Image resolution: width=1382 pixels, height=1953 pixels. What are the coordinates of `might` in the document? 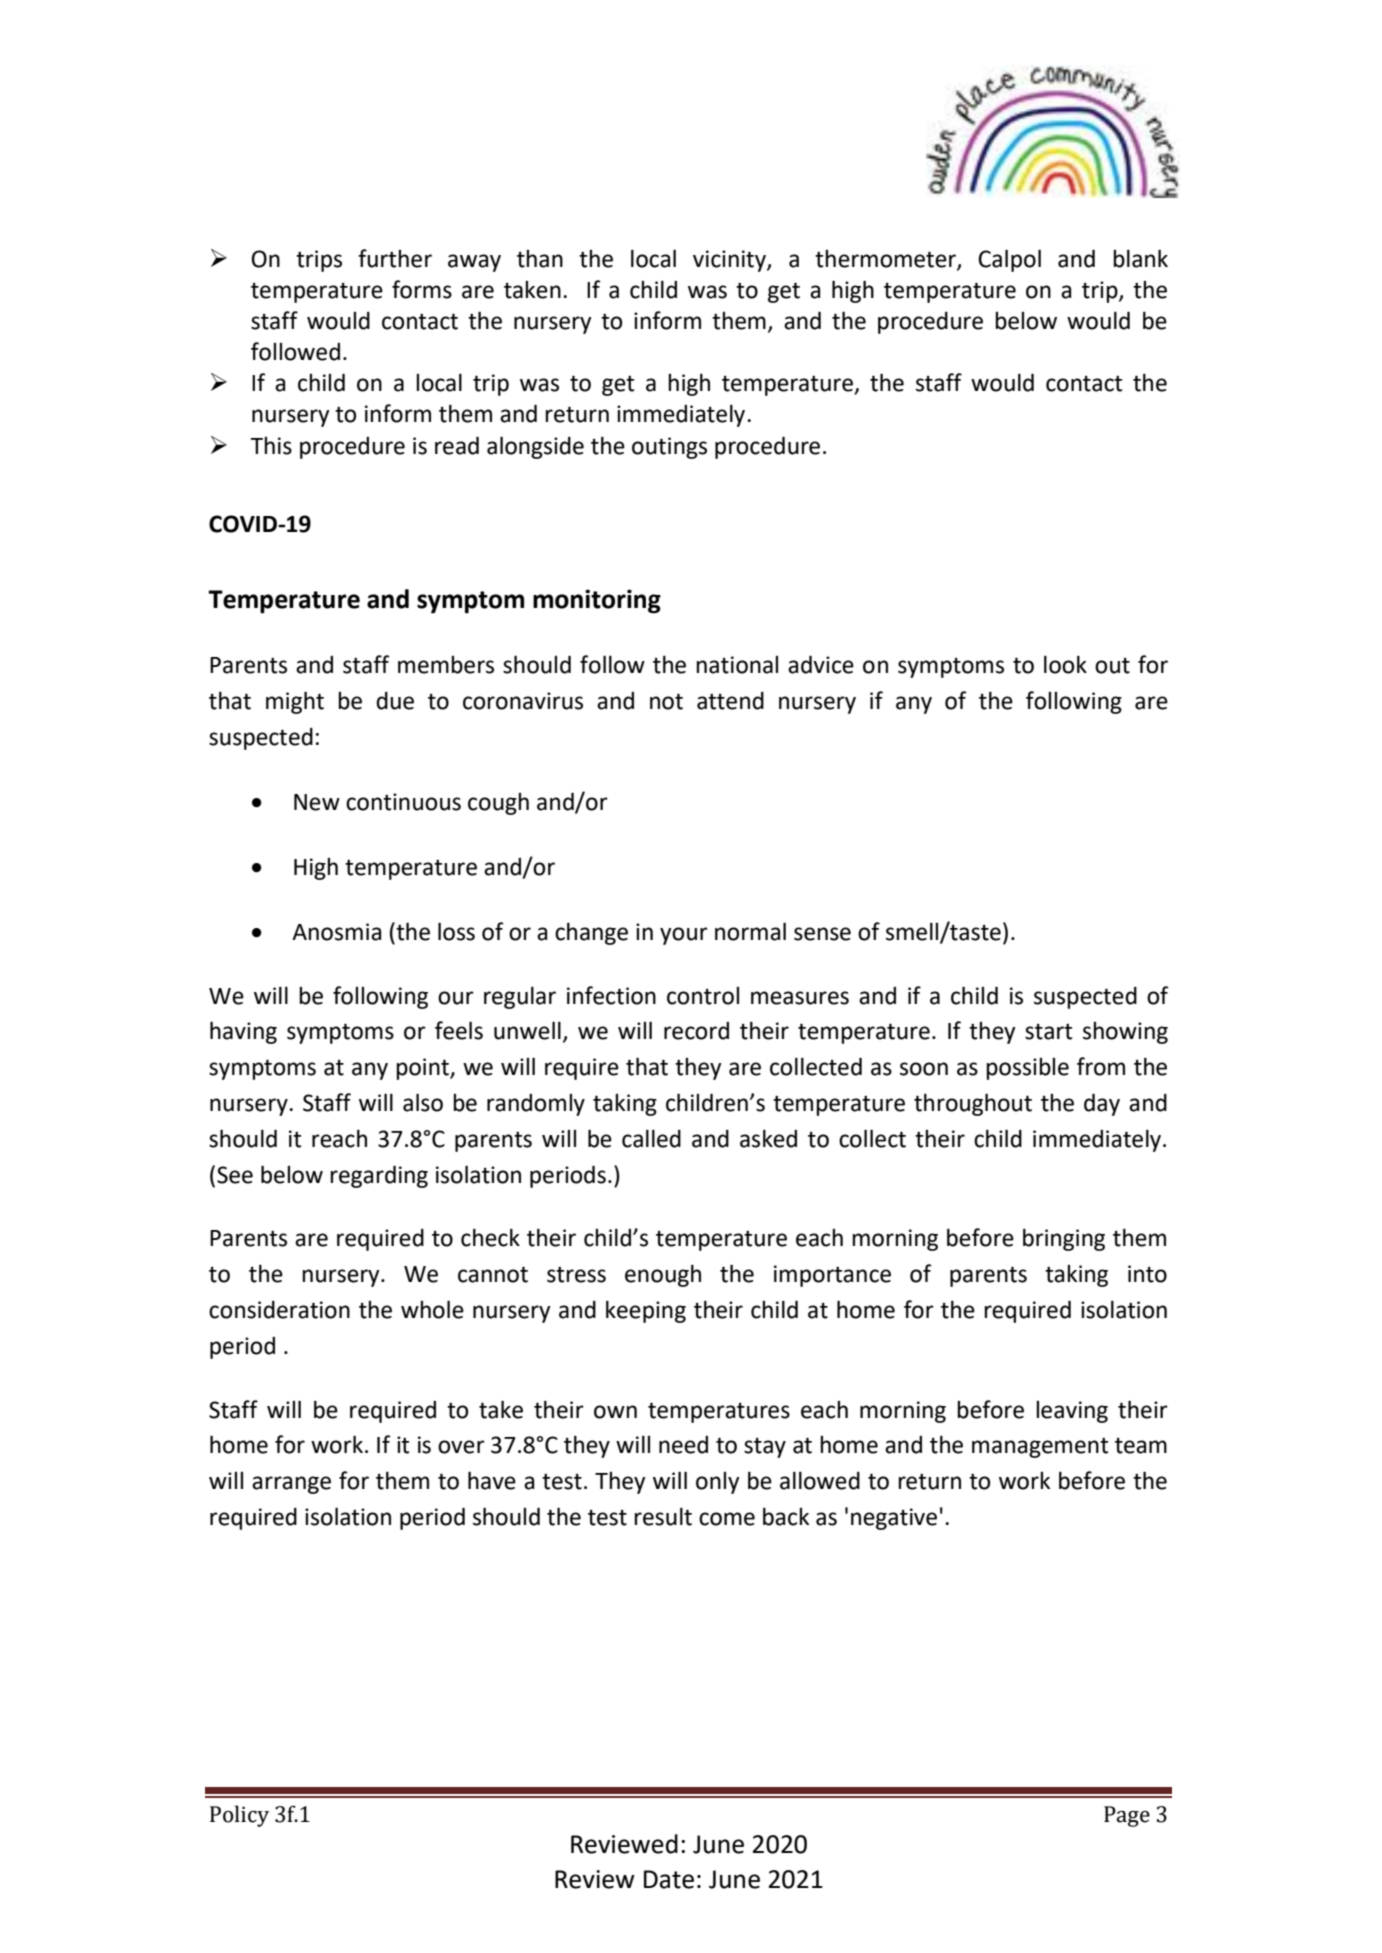 It's located at (295, 702).
